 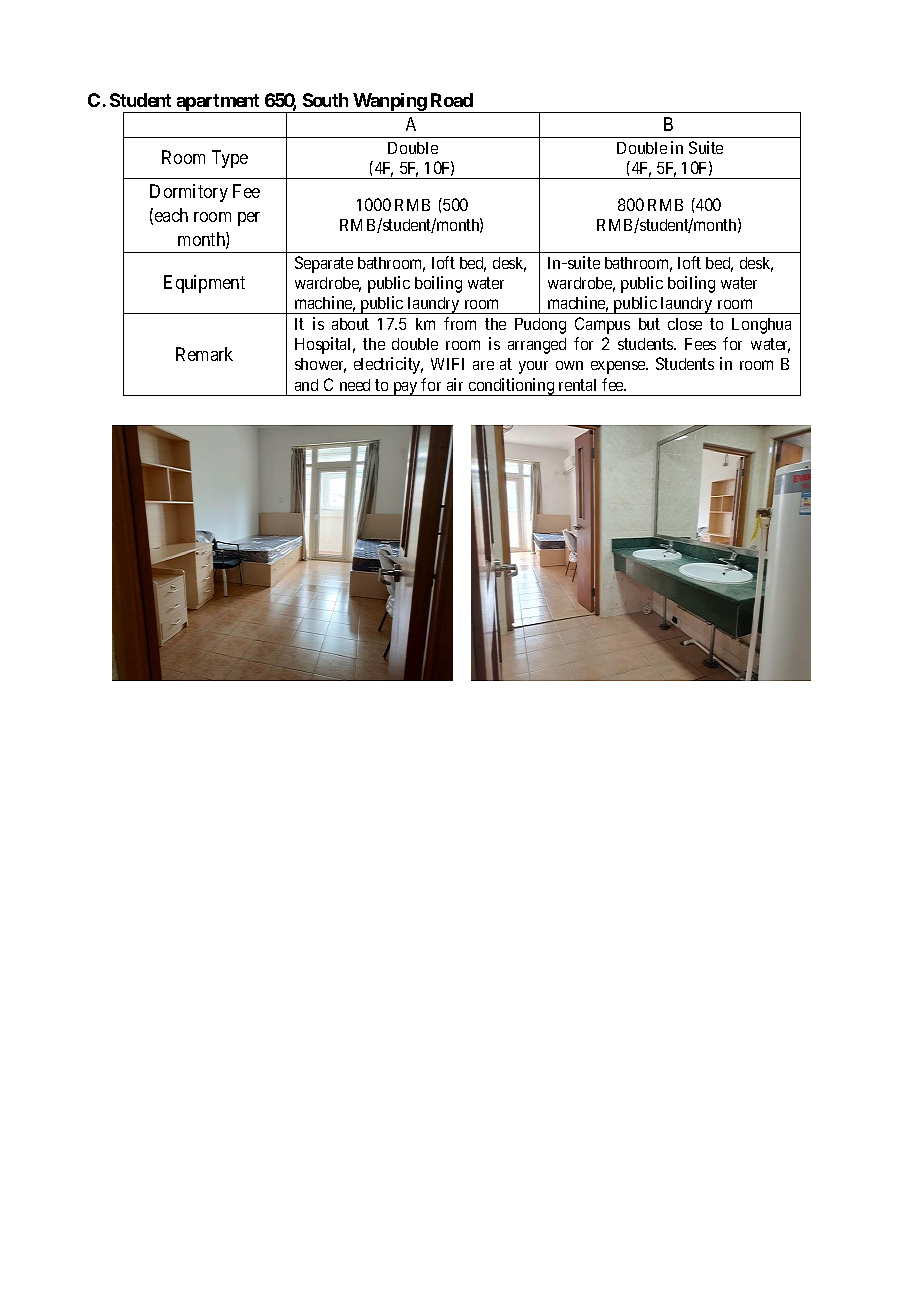 What do you see at coordinates (249, 219) in the image?
I see `per` at bounding box center [249, 219].
